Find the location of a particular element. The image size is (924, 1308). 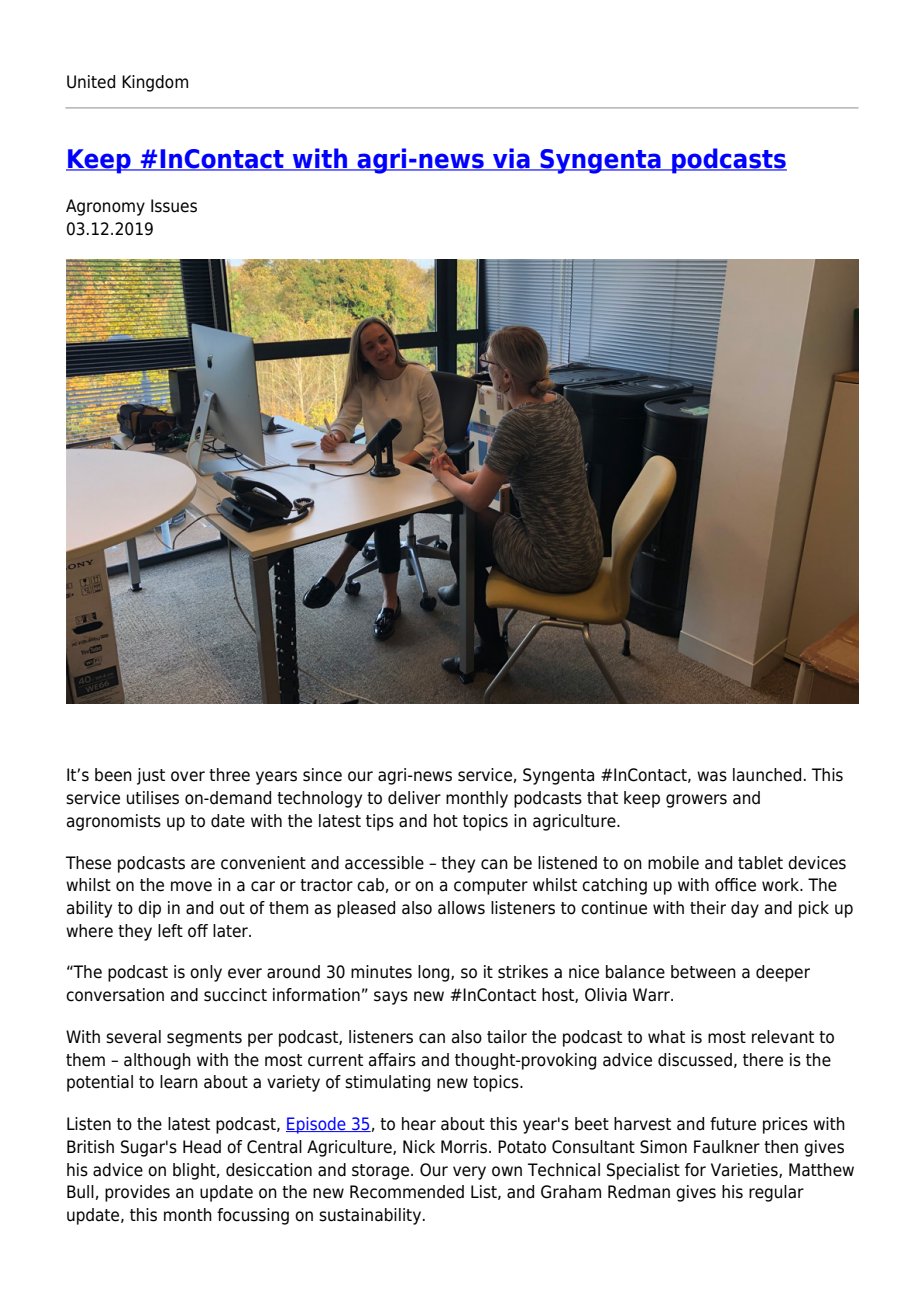

United is located at coordinates (91, 82).
